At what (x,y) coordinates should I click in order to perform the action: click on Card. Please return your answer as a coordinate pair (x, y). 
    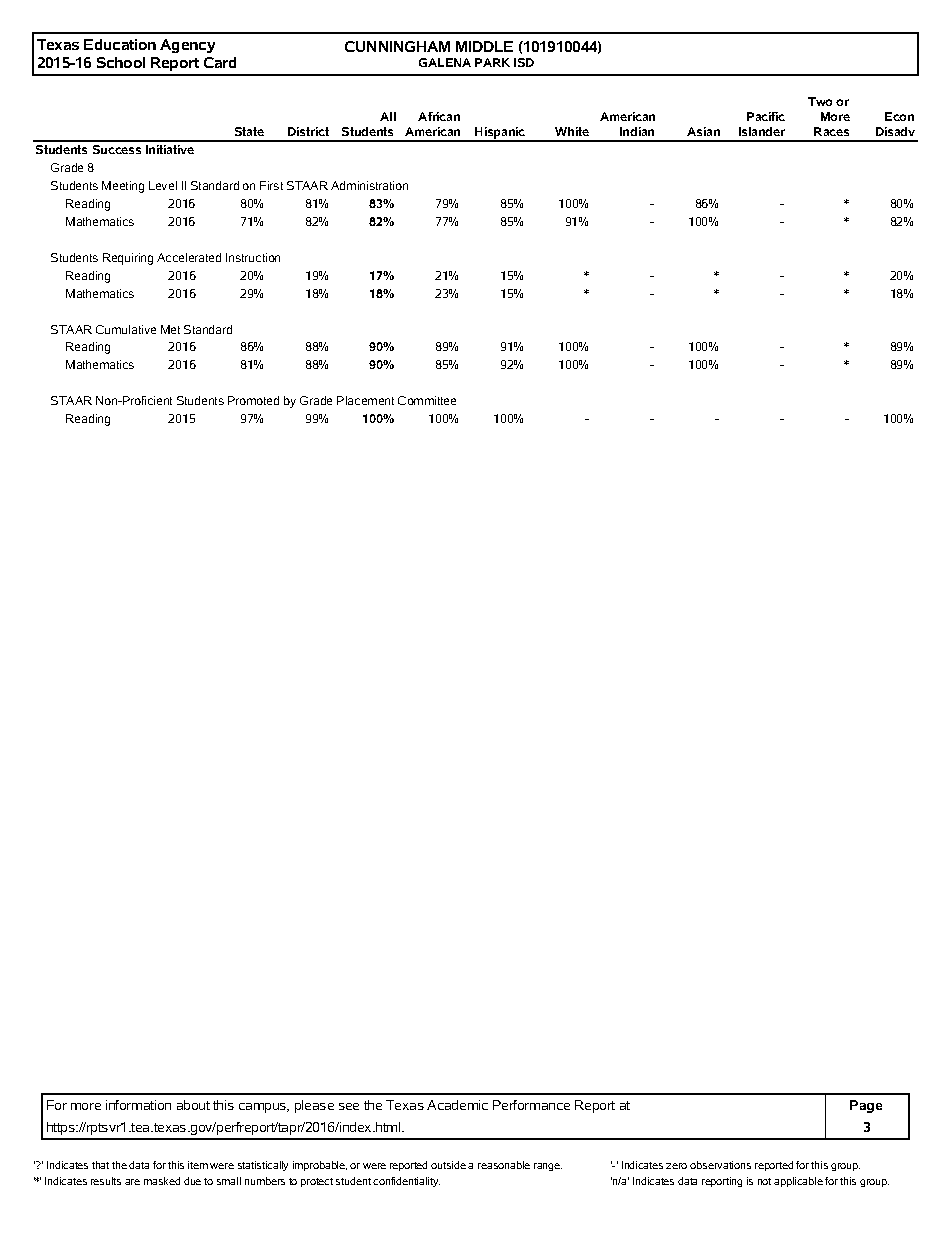
    Looking at the image, I should click on (220, 62).
